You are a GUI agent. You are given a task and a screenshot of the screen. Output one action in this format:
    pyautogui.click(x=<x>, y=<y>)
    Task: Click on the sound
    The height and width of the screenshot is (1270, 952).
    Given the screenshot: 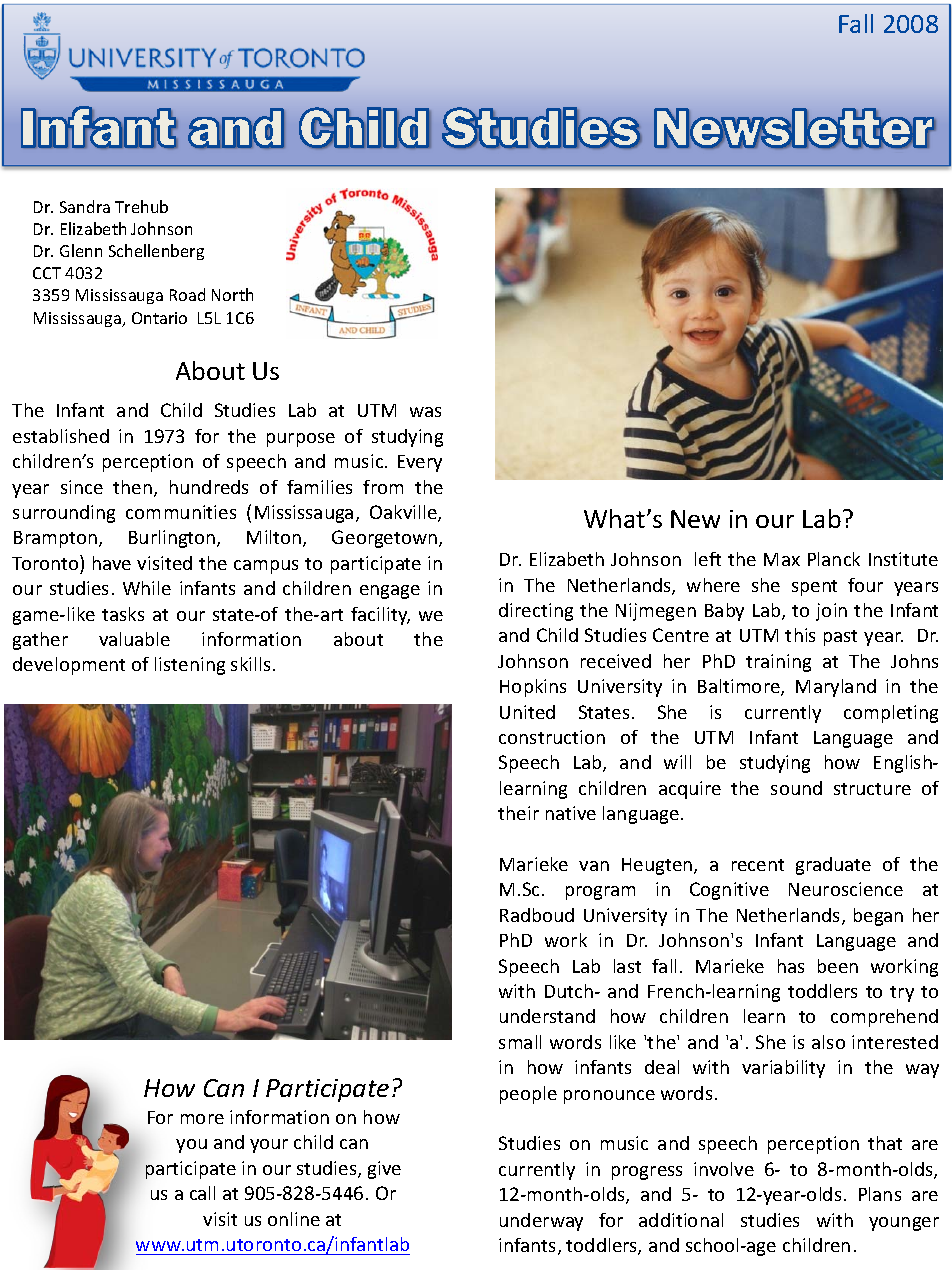 What is the action you would take?
    pyautogui.click(x=796, y=788)
